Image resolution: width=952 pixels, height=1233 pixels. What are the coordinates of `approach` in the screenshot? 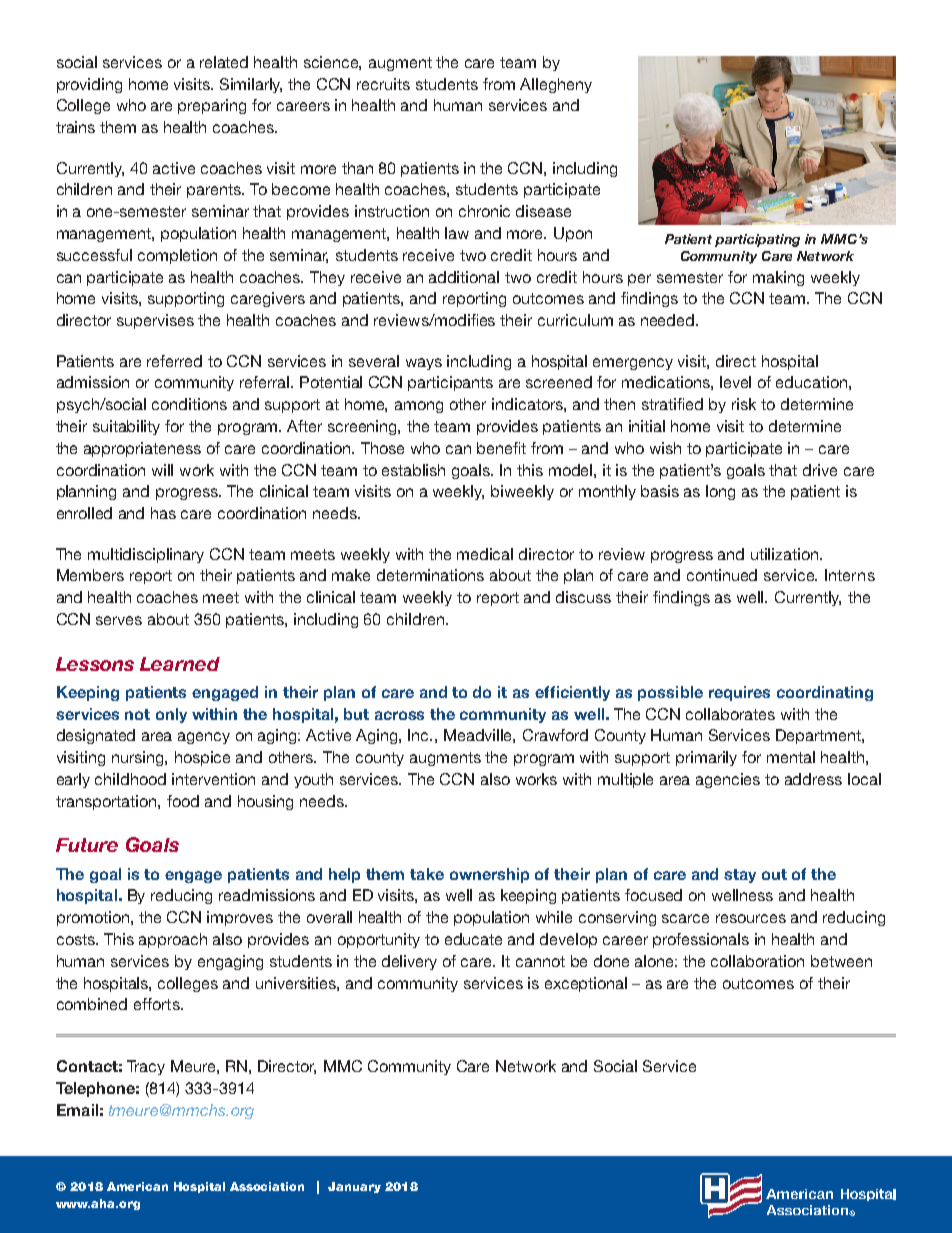 It's located at (173, 940).
